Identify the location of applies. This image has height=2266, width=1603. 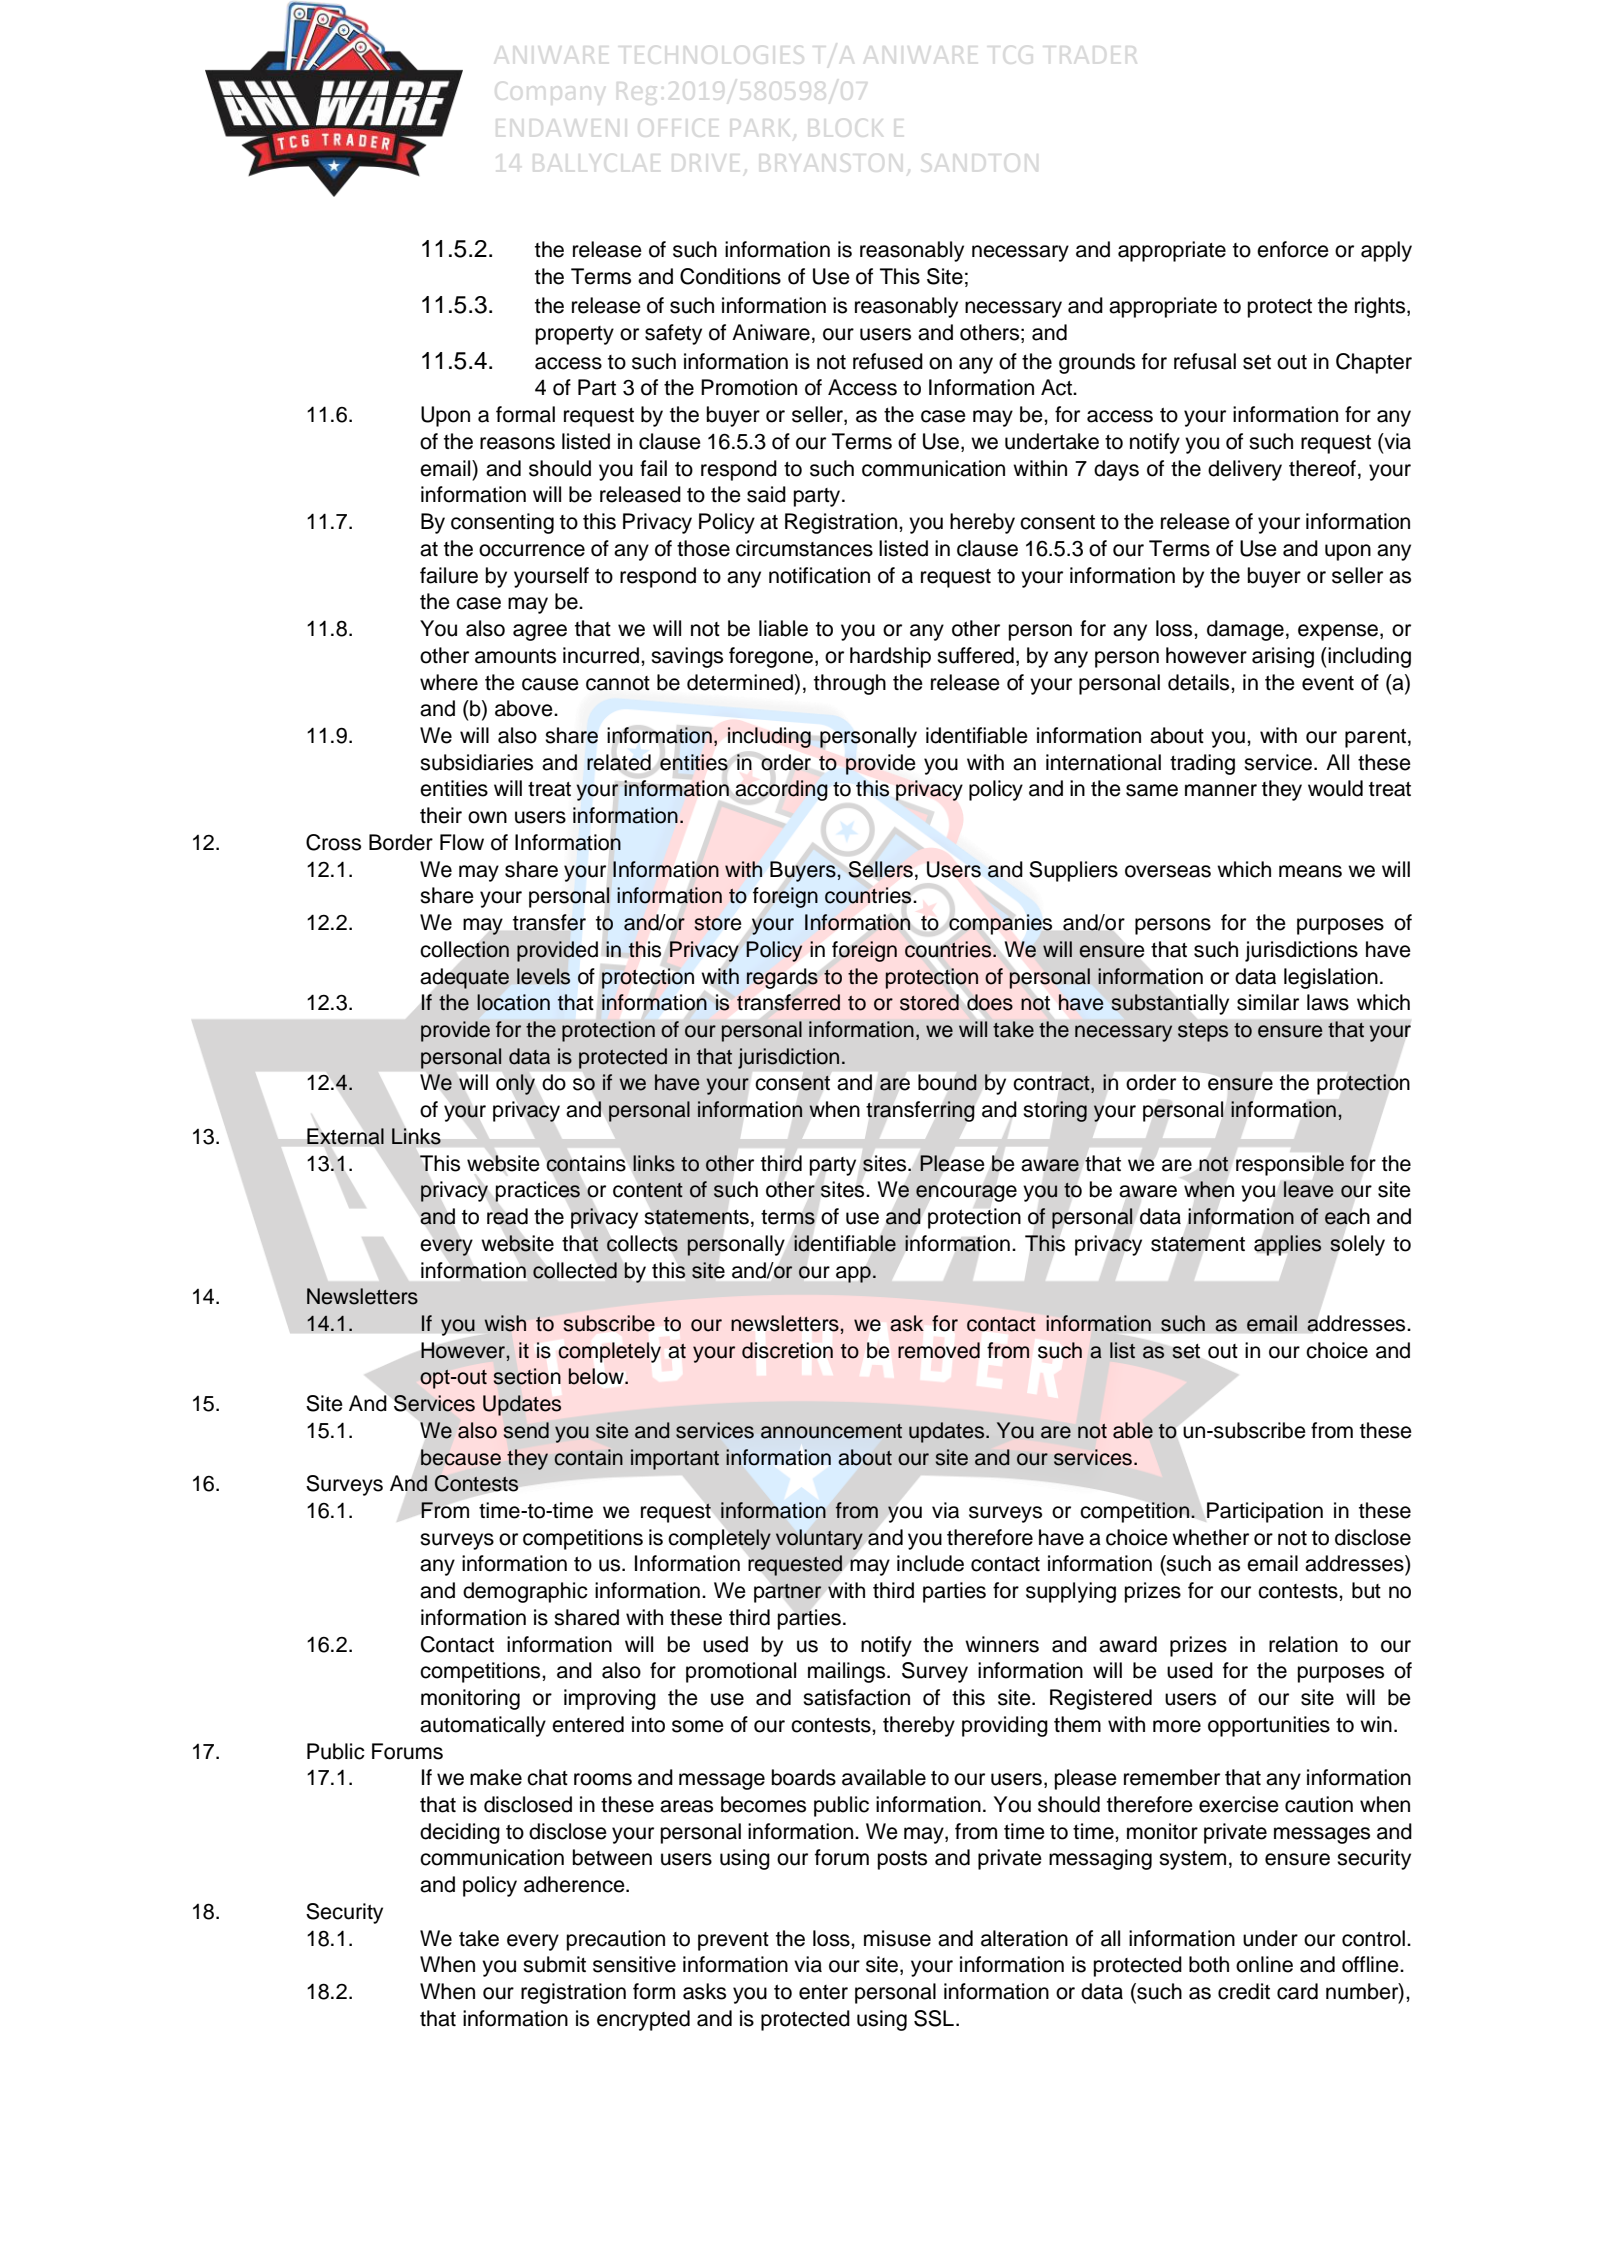
(1287, 1245).
